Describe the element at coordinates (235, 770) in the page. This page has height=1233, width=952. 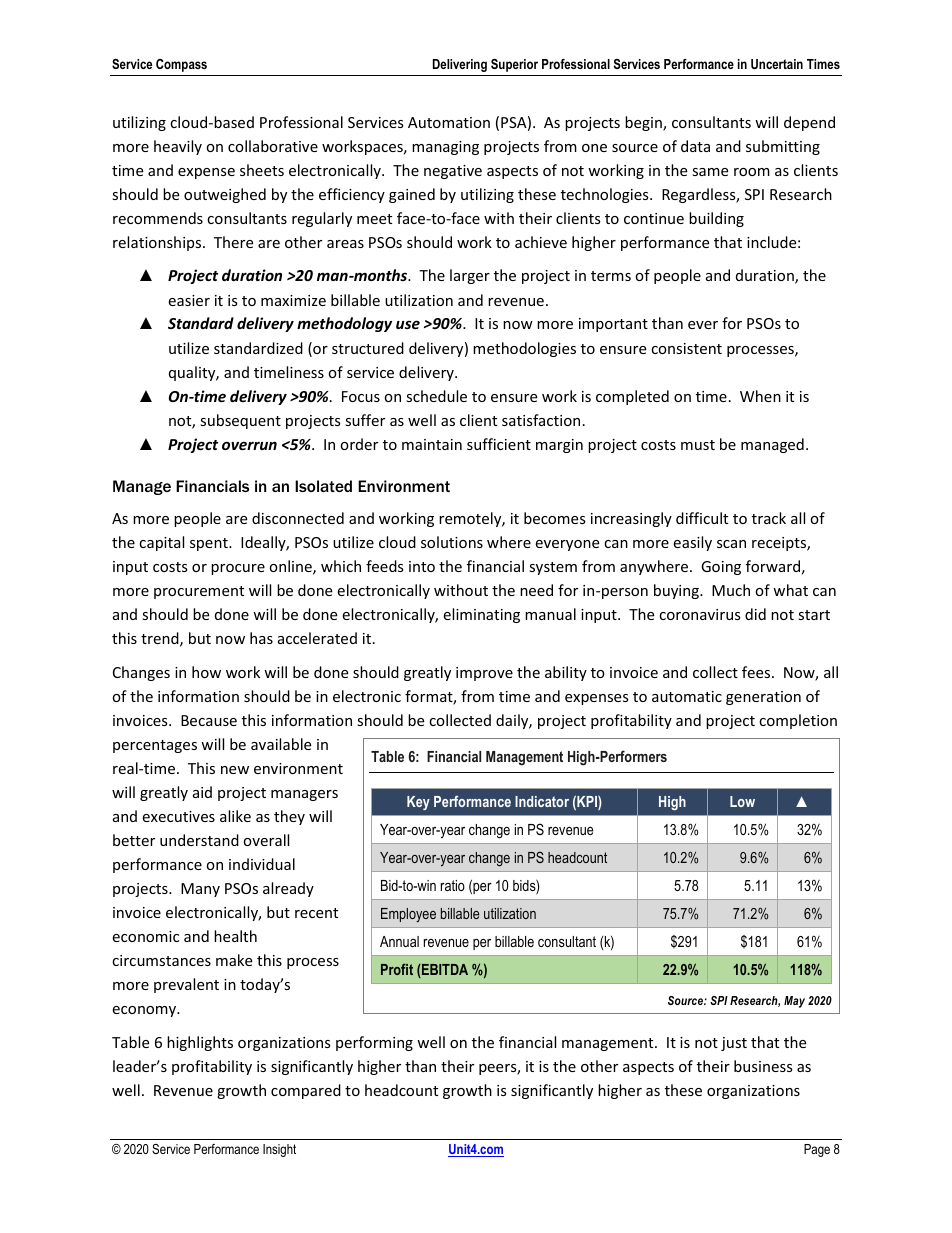
I see `new` at that location.
